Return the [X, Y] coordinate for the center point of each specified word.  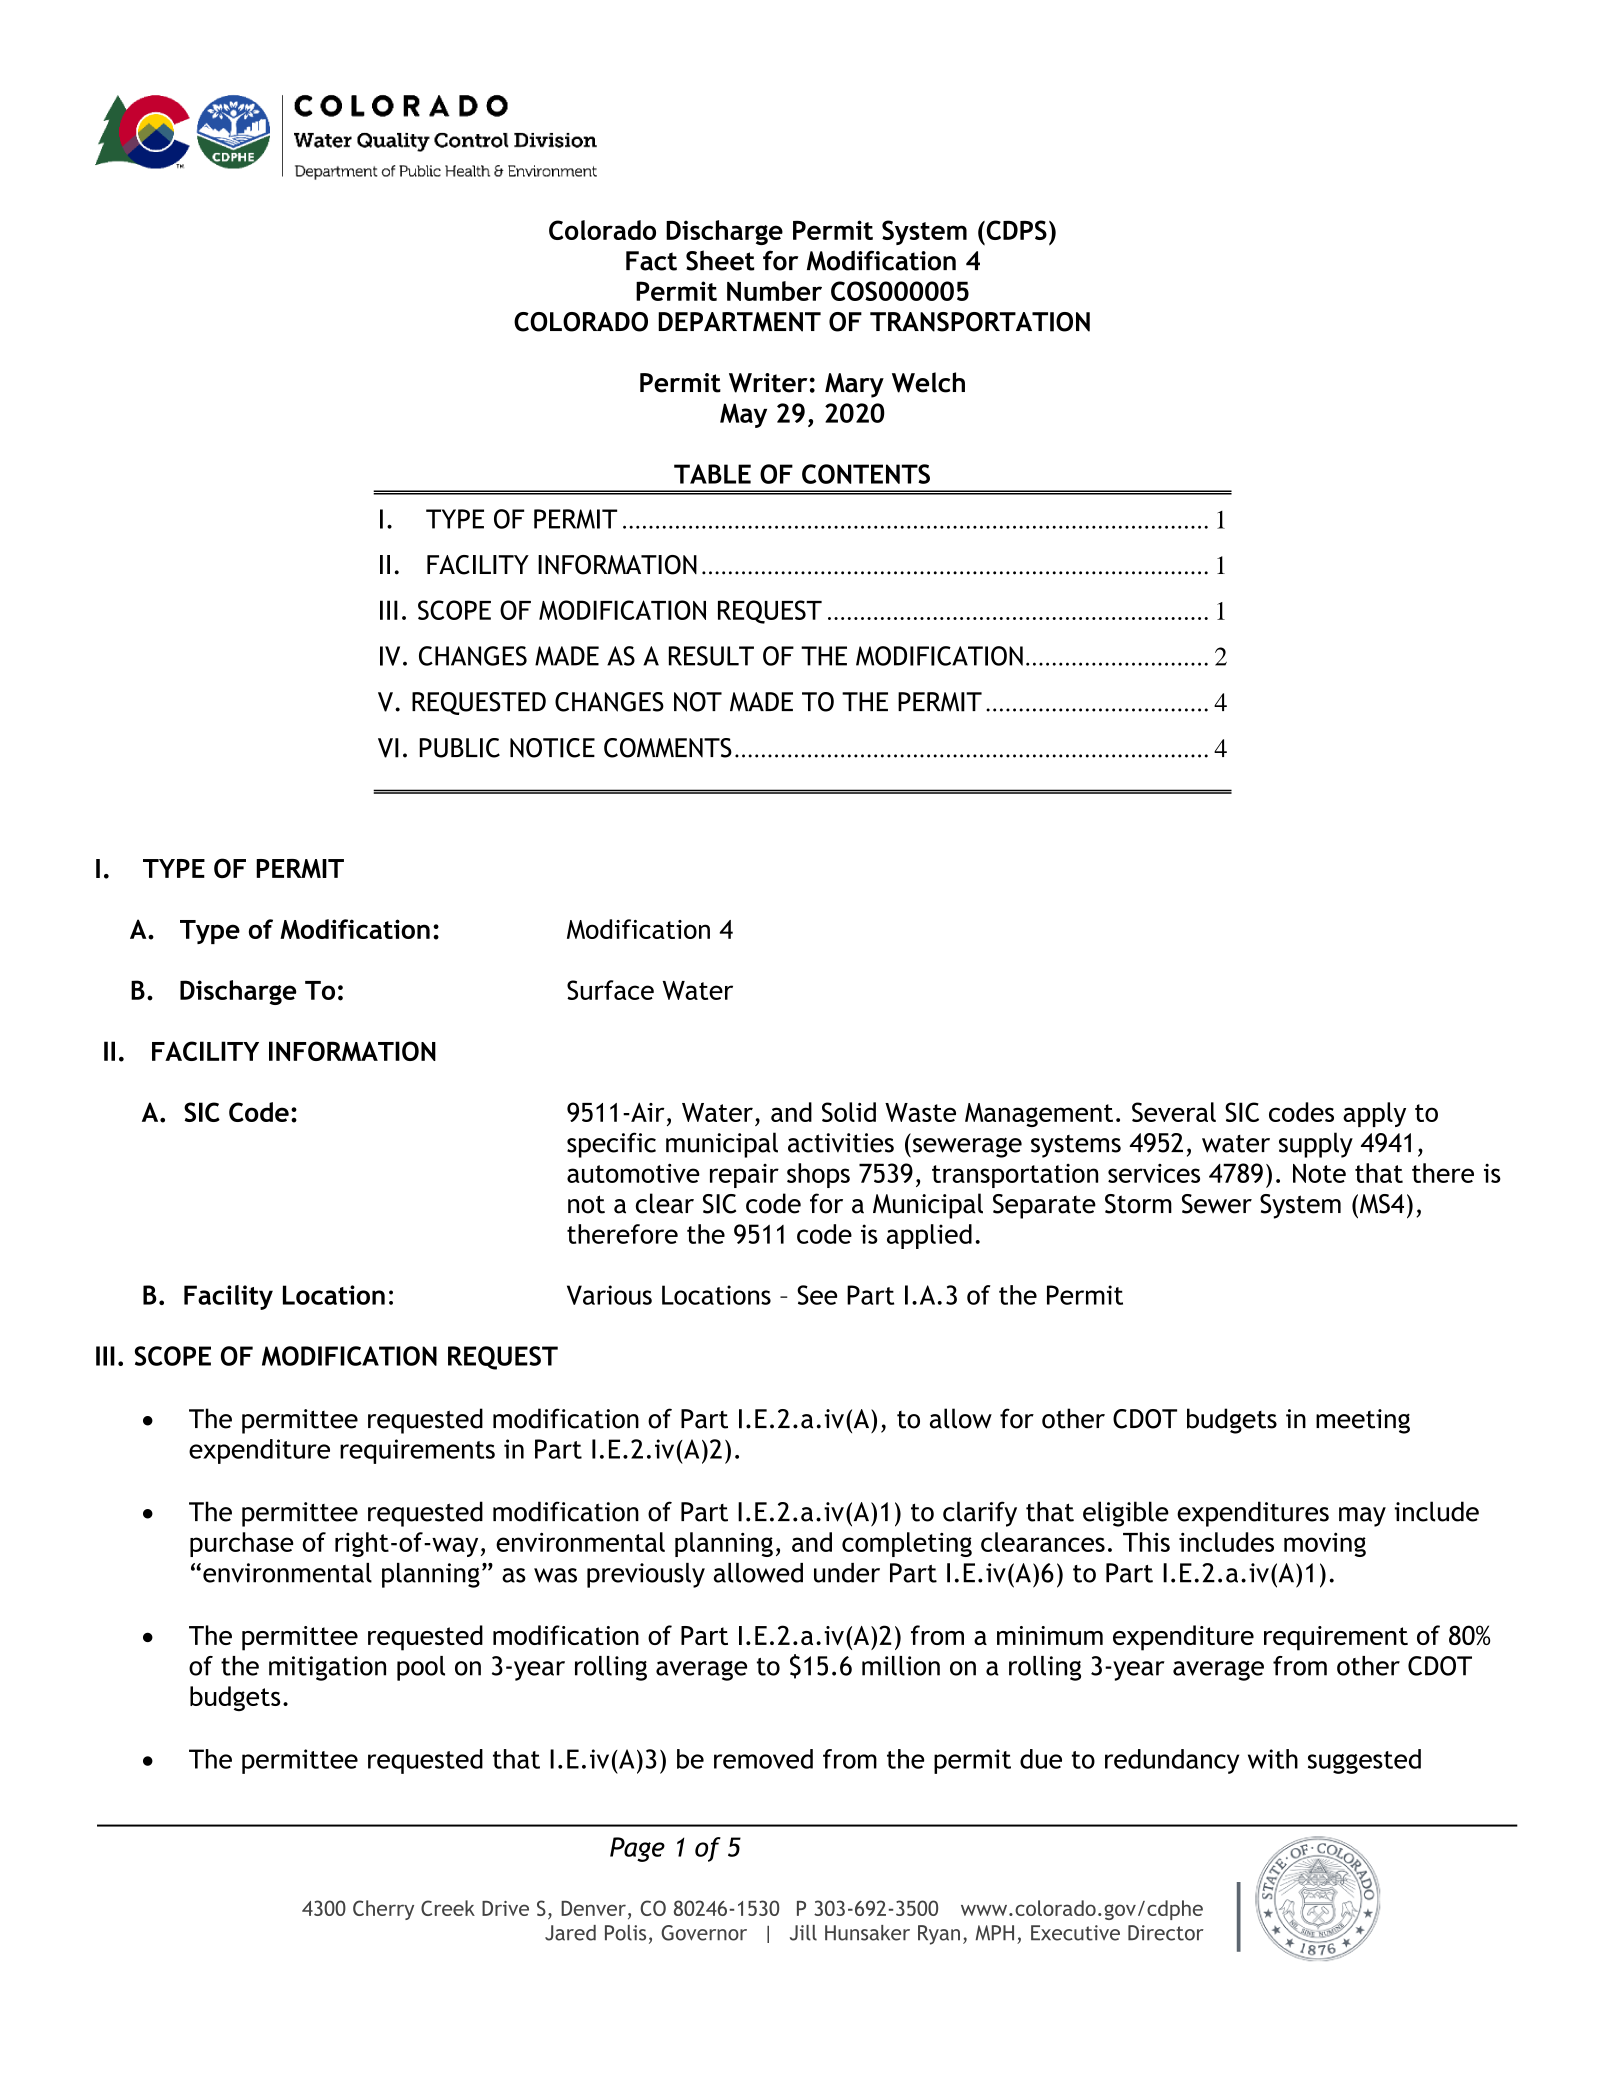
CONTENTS [866, 474]
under [847, 1573]
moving [1325, 1544]
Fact [651, 261]
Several [1174, 1112]
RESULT [711, 656]
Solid [849, 1112]
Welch [928, 382]
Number [774, 291]
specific [611, 1145]
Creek [448, 1908]
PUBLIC [459, 748]
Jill [803, 1933]
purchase [242, 1544]
